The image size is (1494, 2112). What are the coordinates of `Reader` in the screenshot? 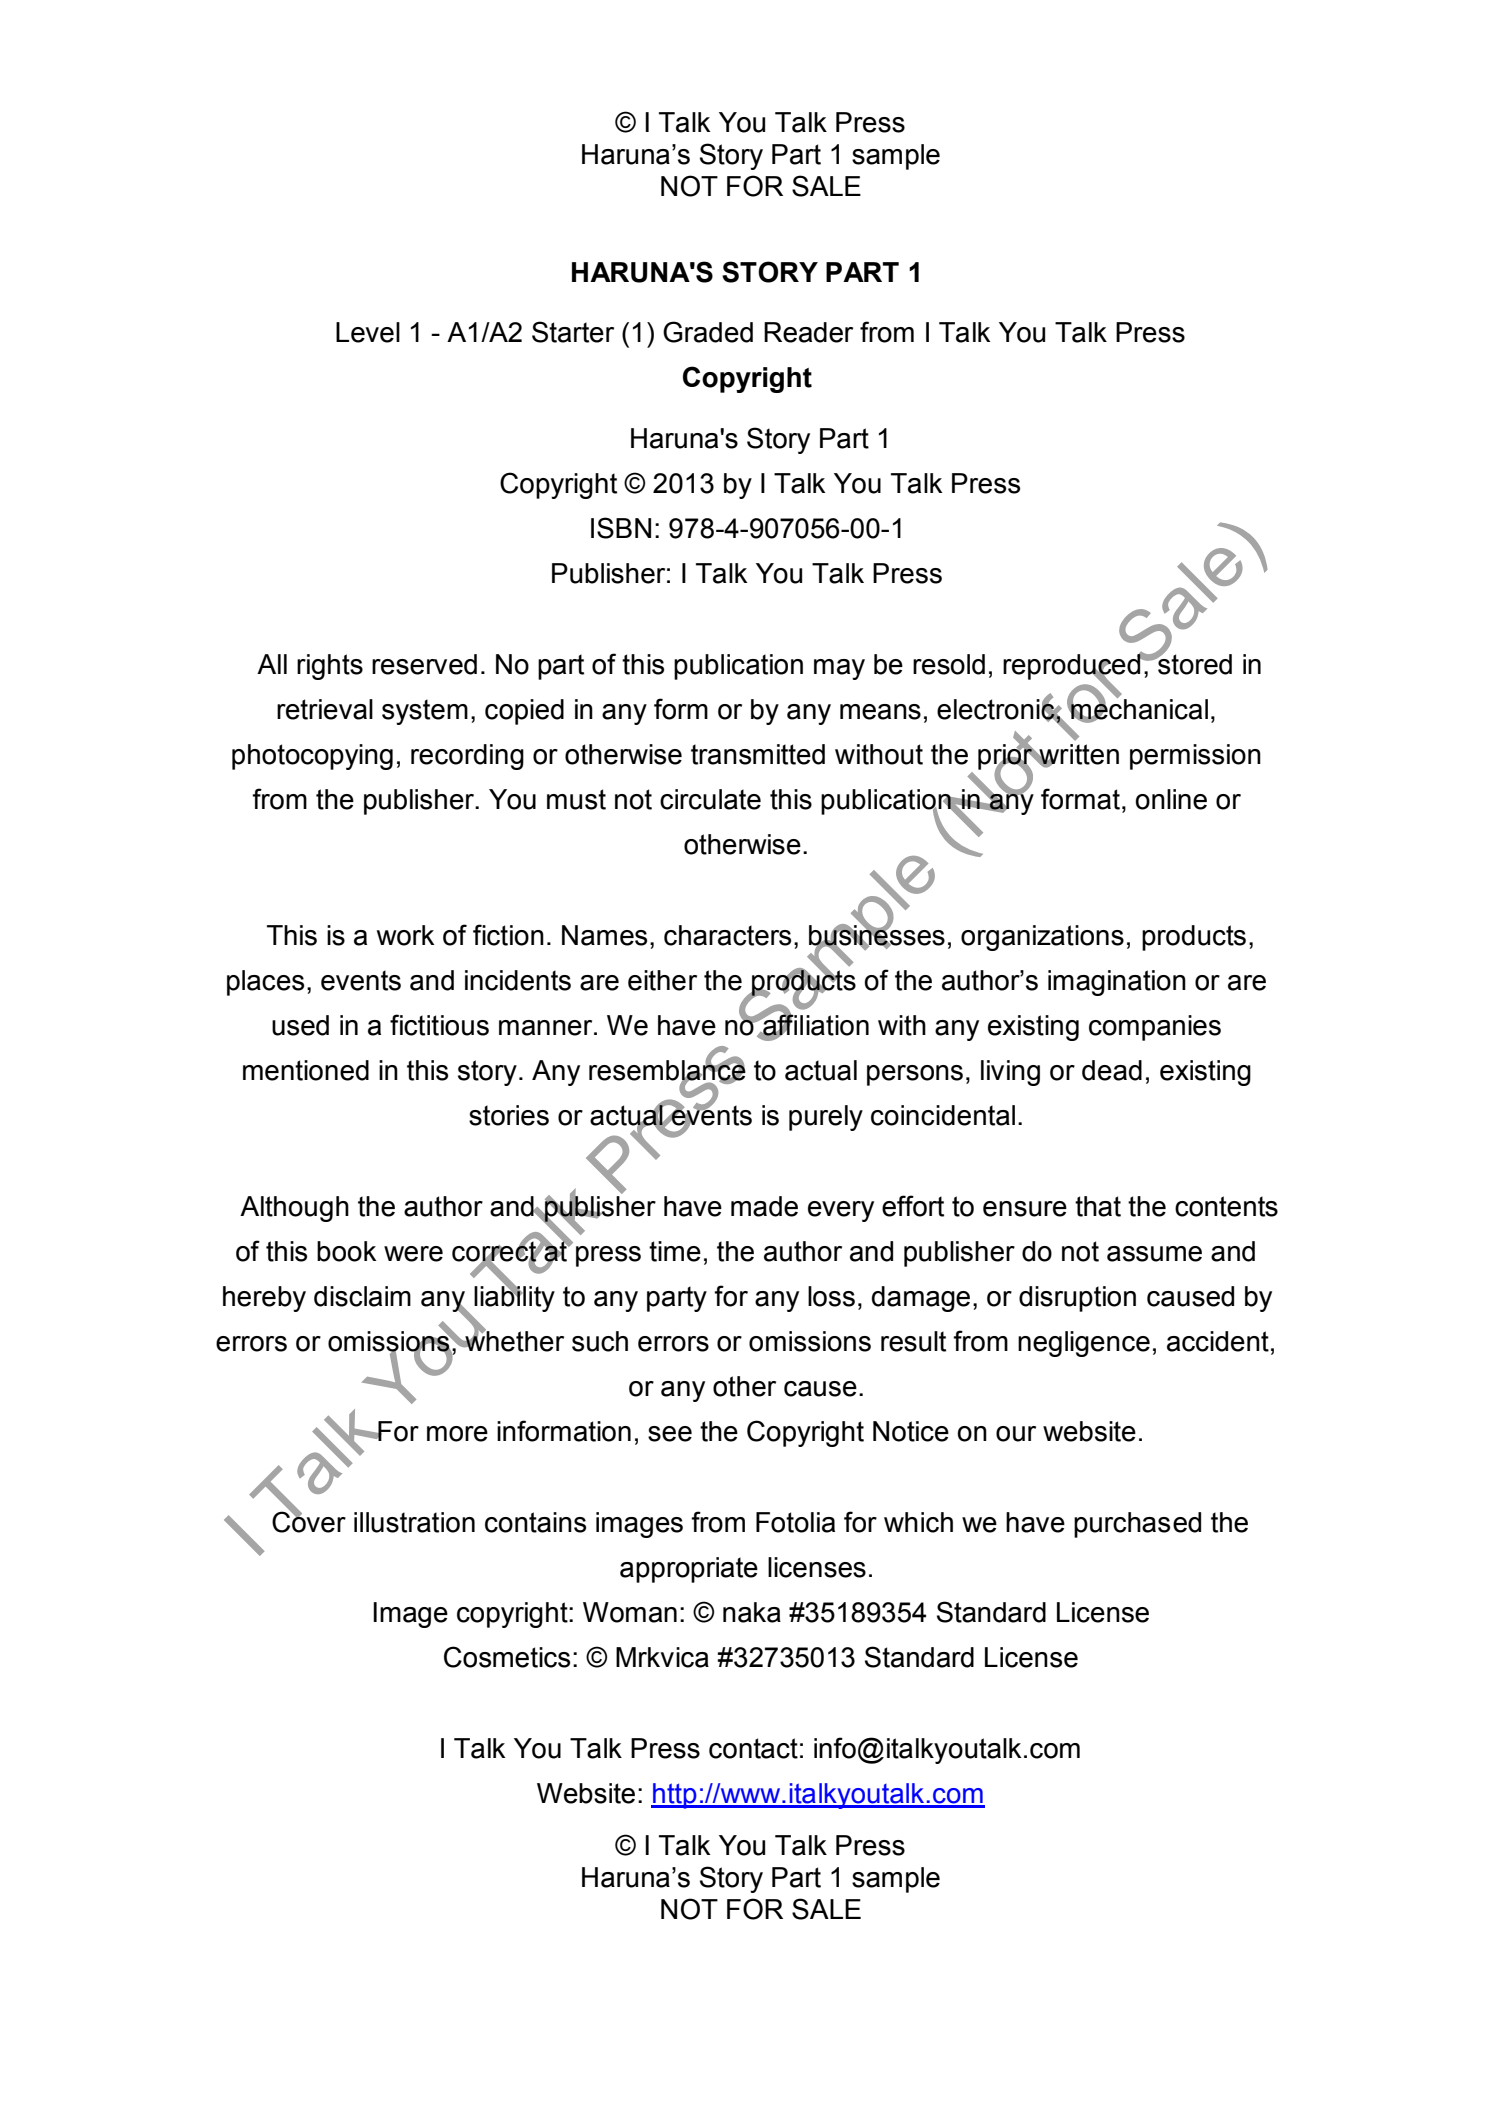 It's located at (808, 332).
